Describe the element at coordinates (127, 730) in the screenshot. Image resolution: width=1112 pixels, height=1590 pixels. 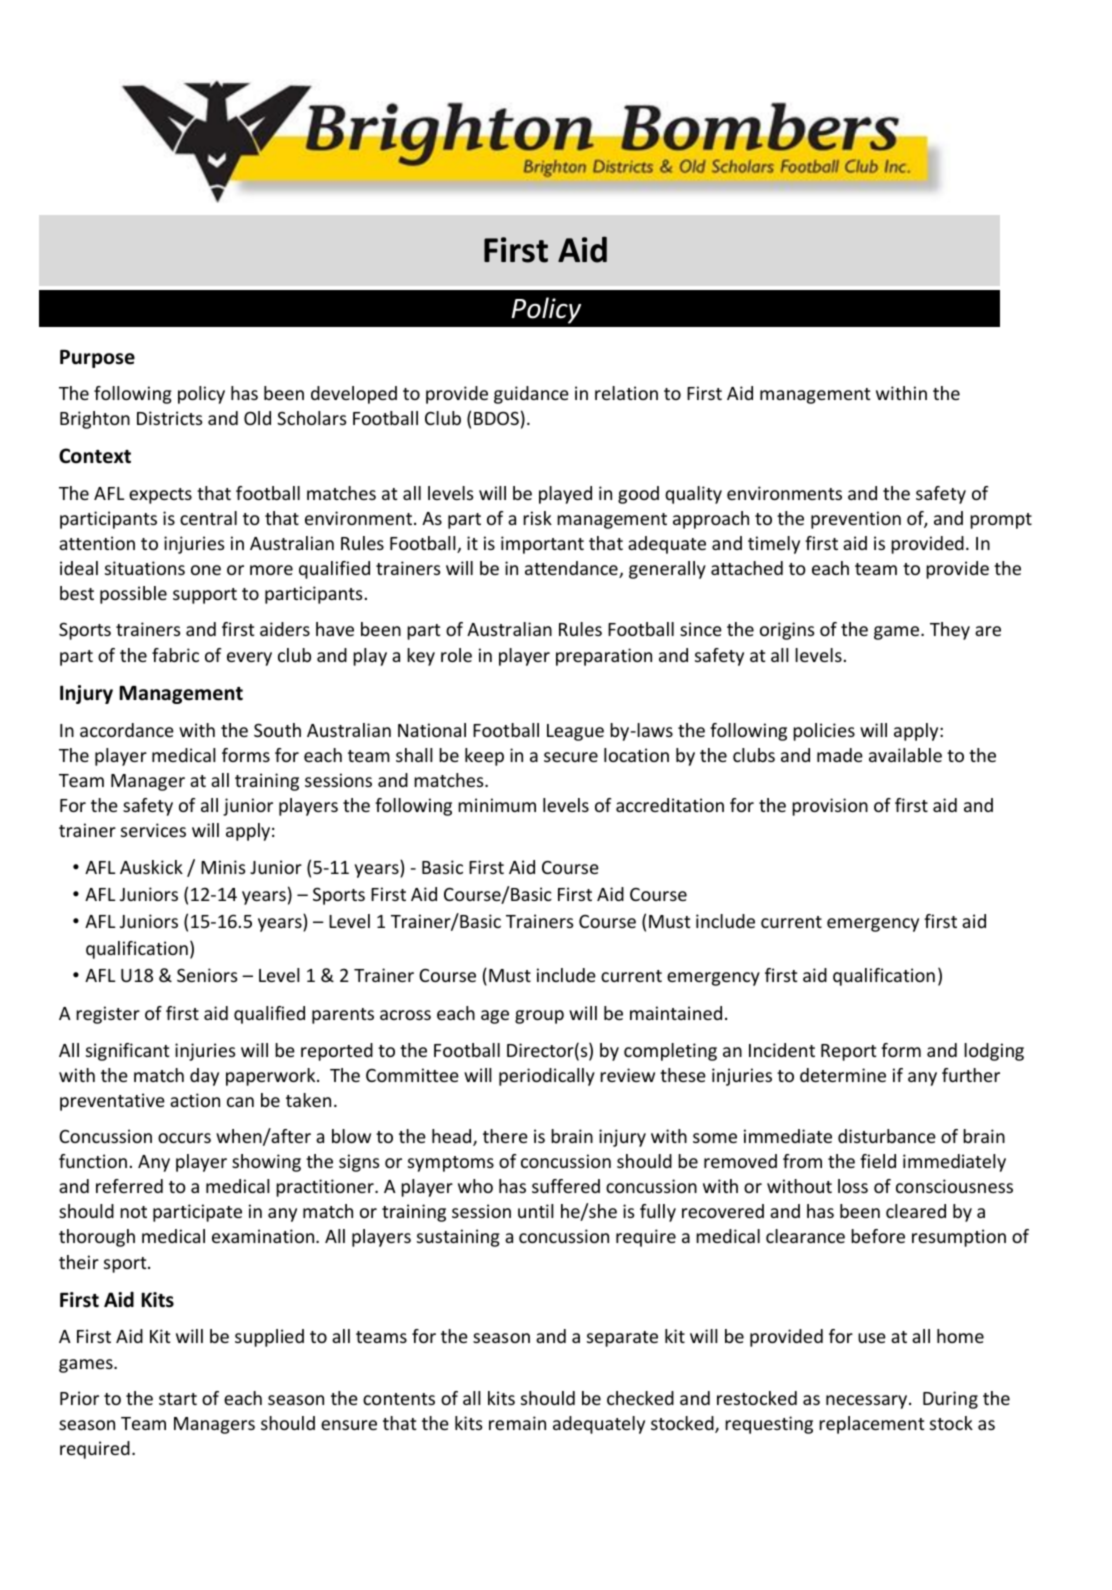
I see `accordance` at that location.
